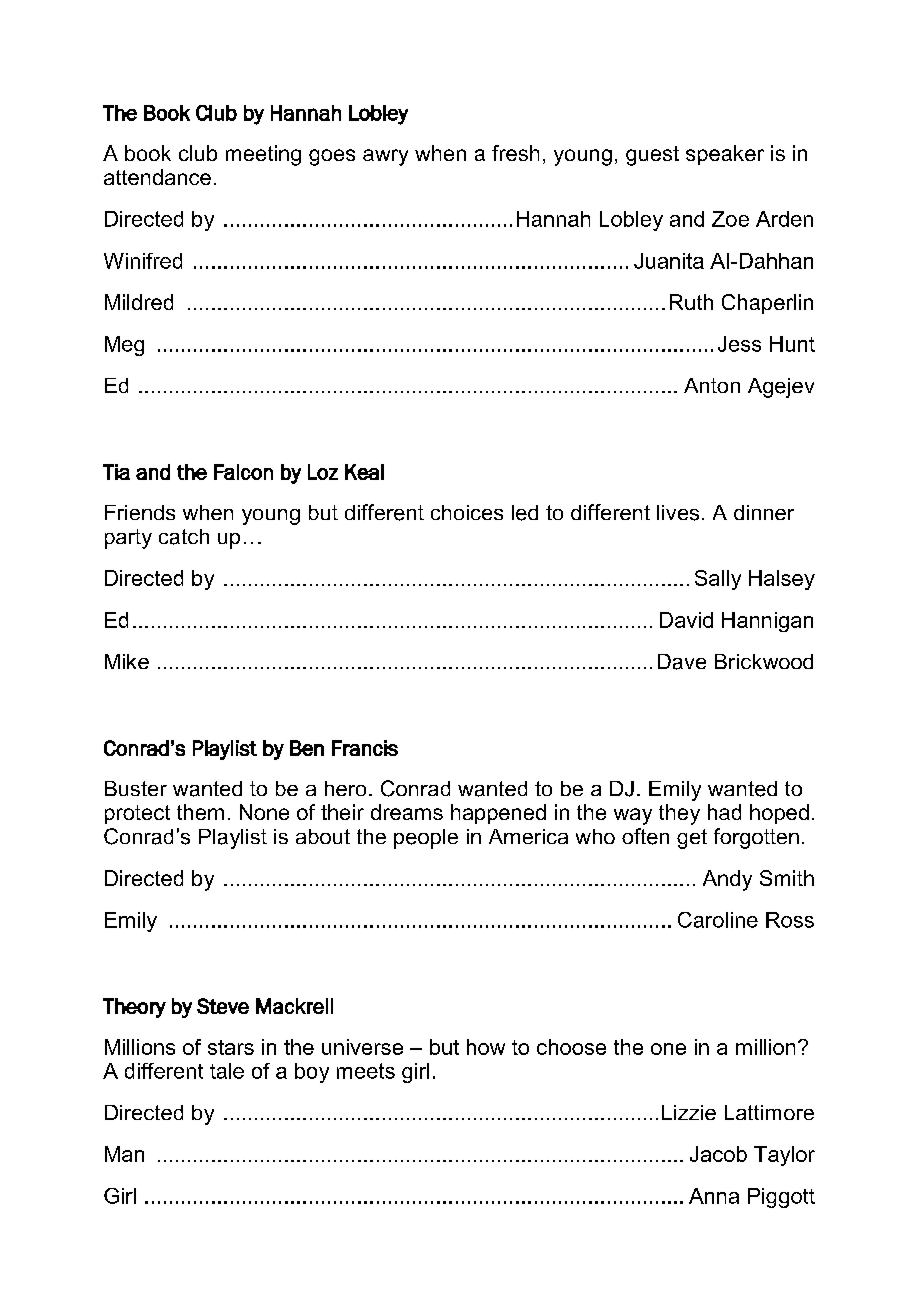  I want to click on speaker, so click(725, 155).
